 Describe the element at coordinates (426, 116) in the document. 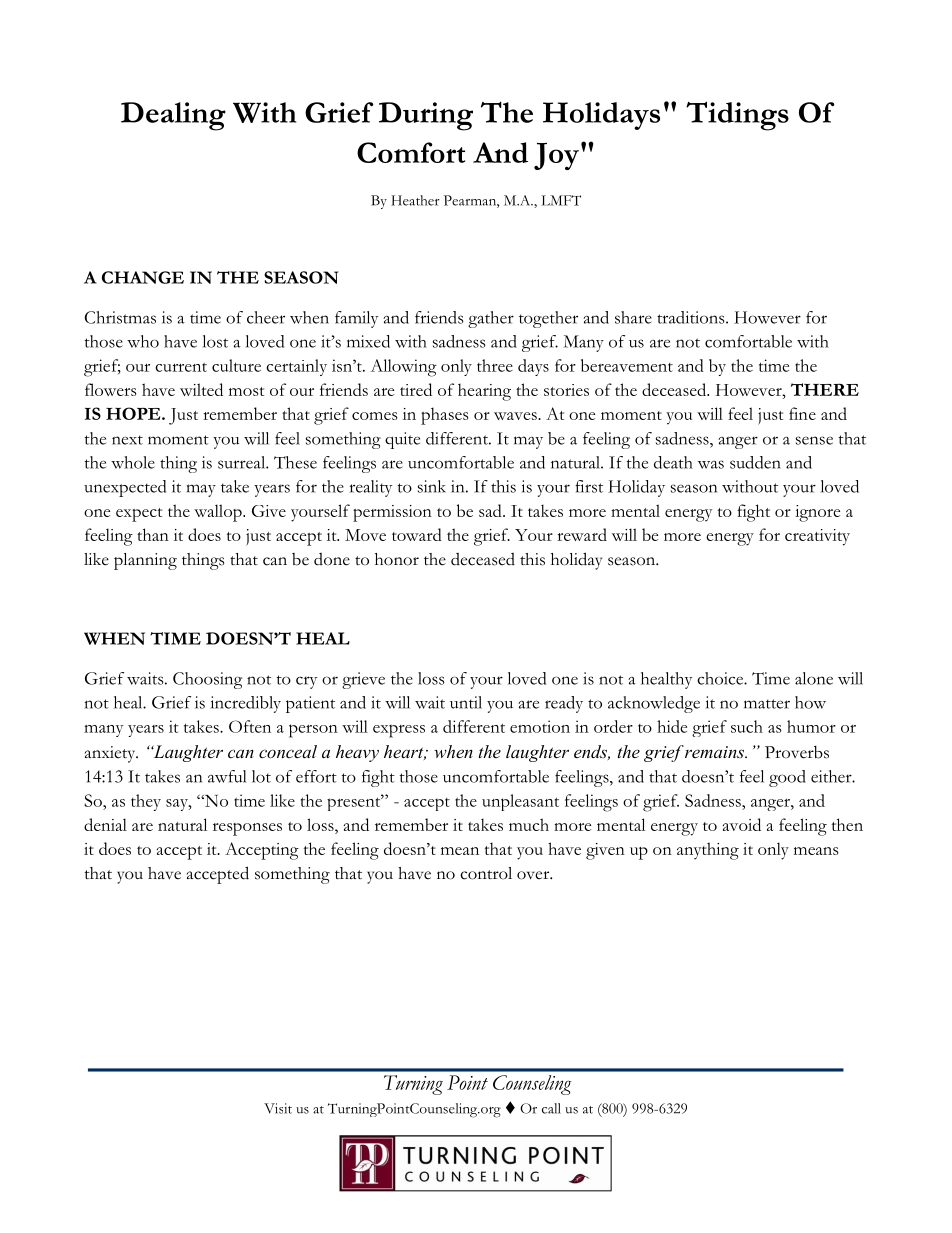

I see `During` at that location.
